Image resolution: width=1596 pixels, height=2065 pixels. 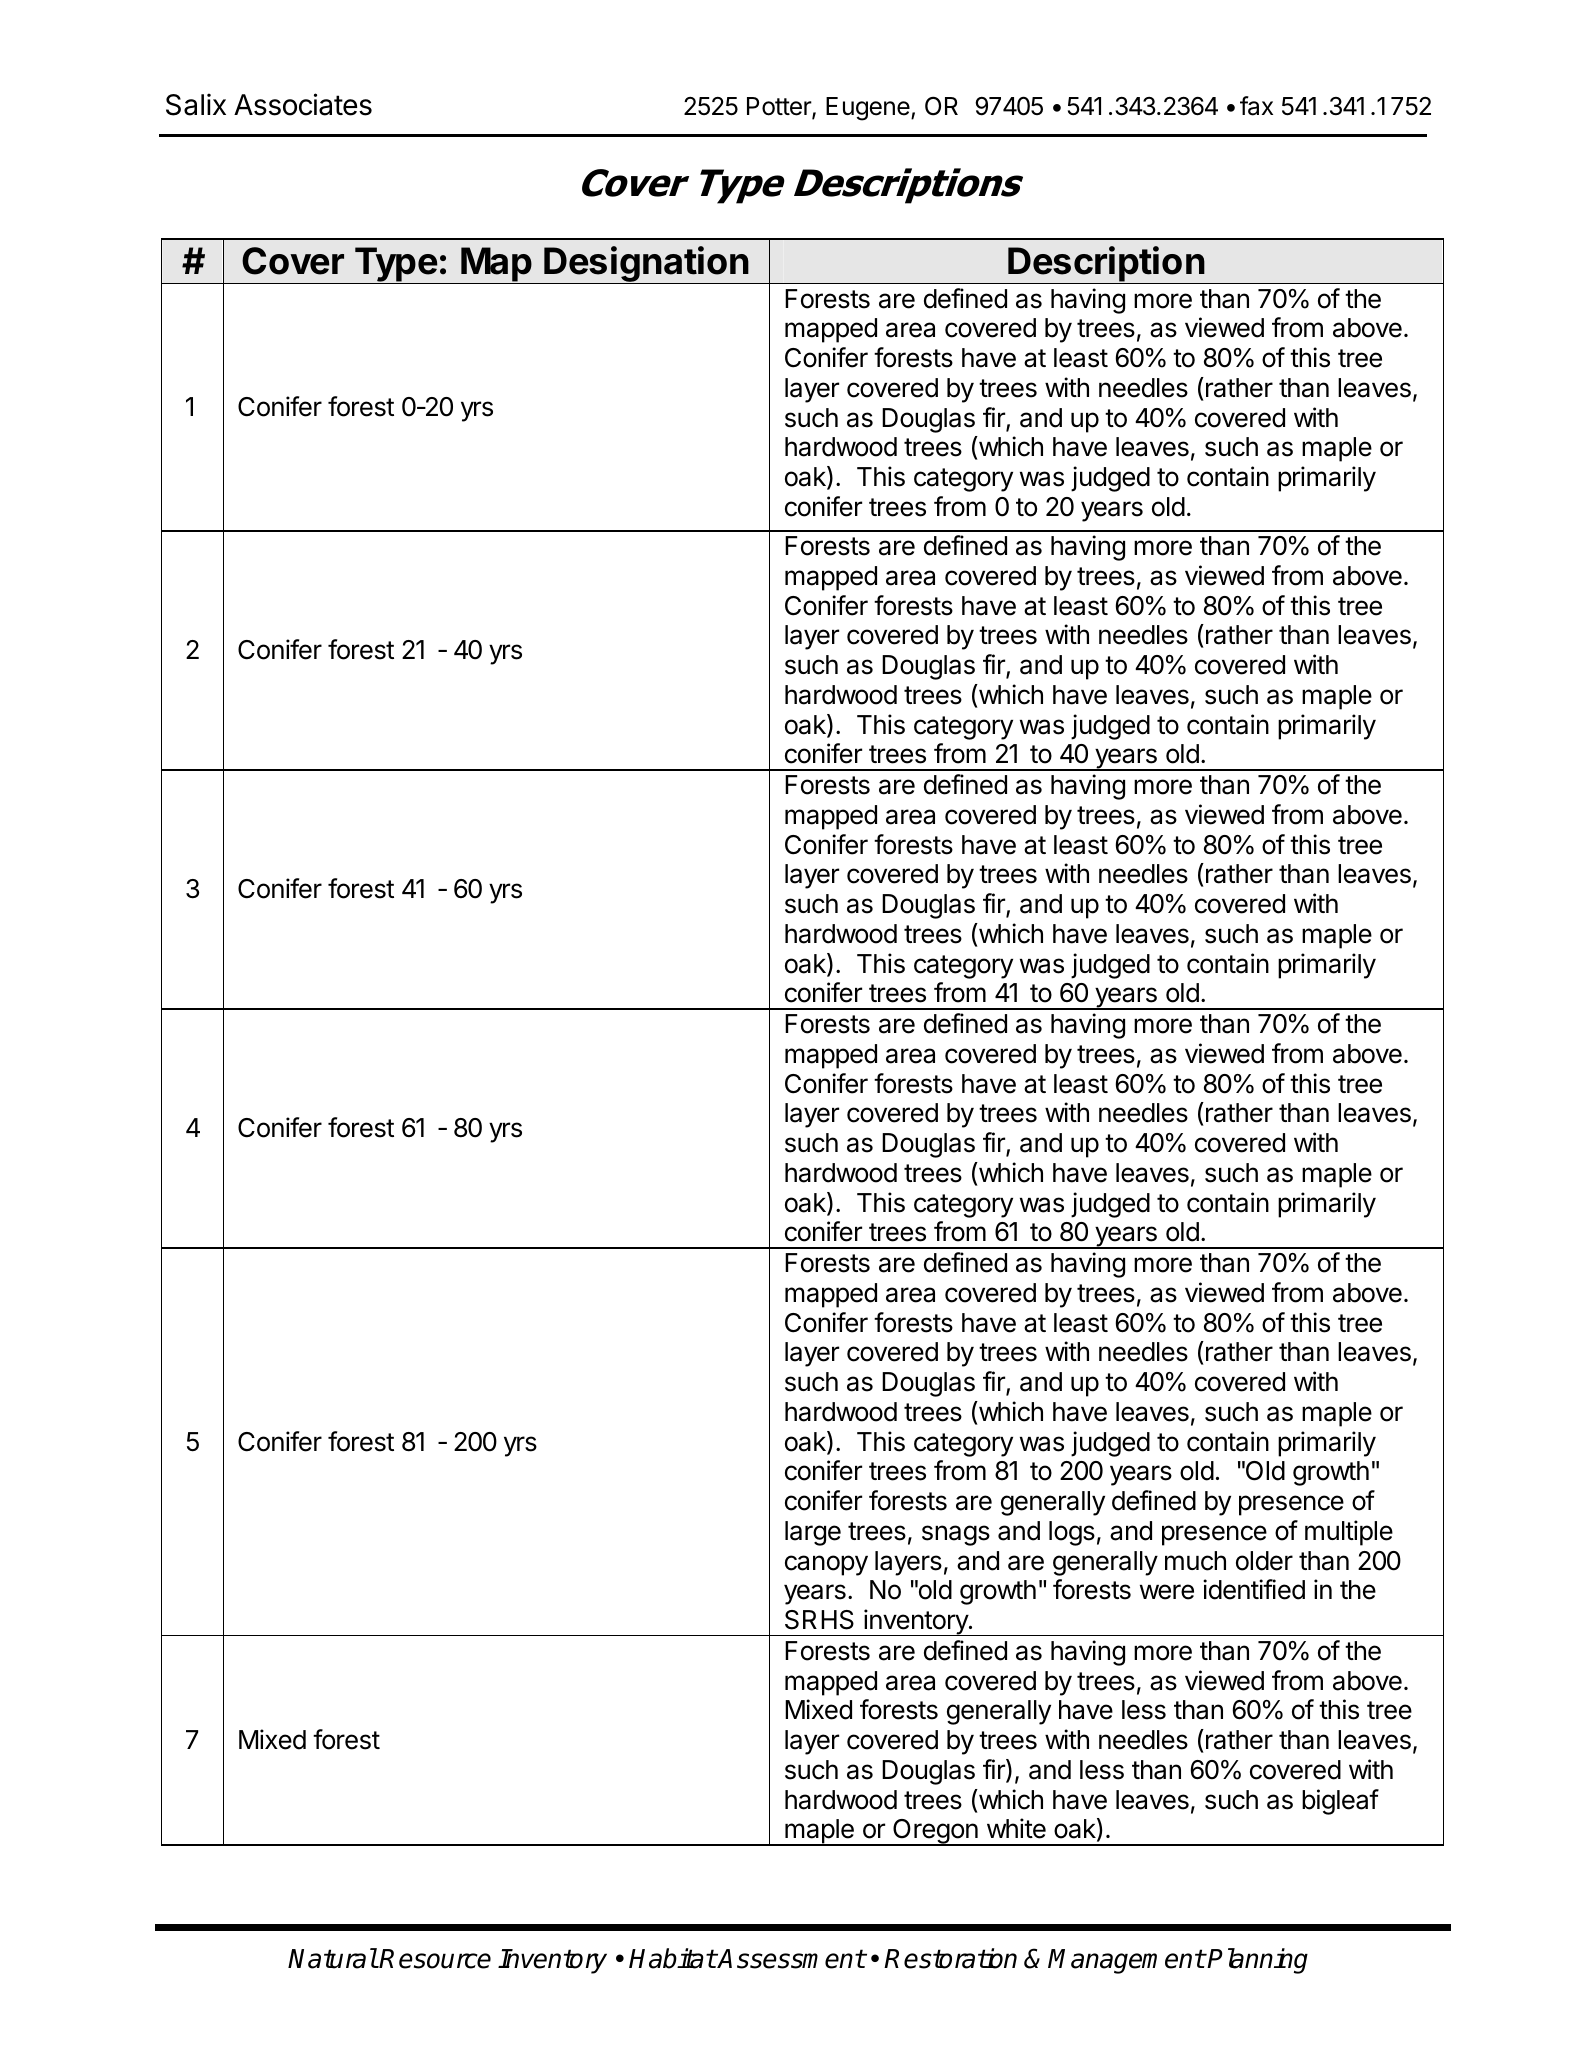 What do you see at coordinates (647, 265) in the image?
I see `Designation` at bounding box center [647, 265].
